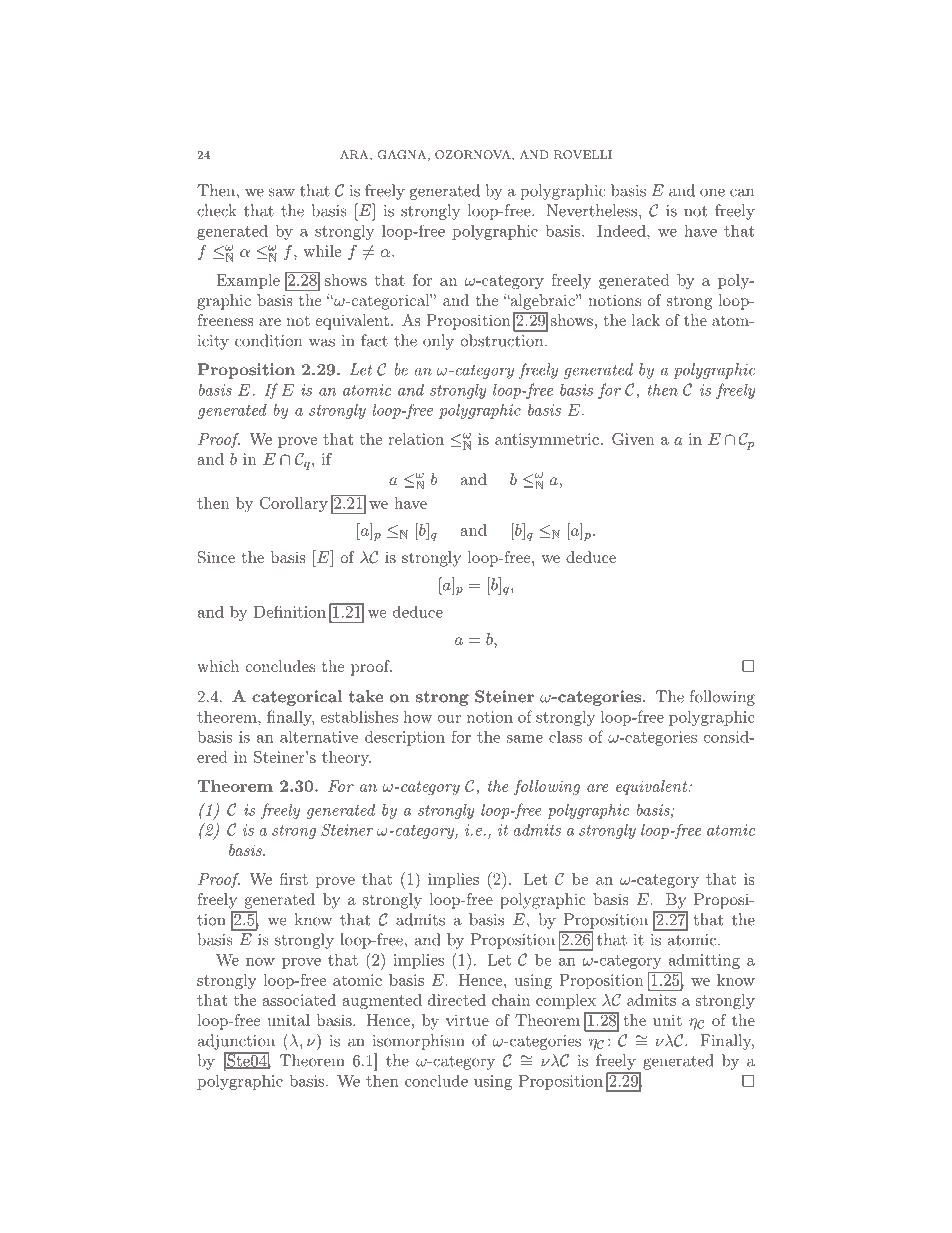 The image size is (952, 1233). Describe the element at coordinates (299, 1000) in the page. I see `associated` at that location.
